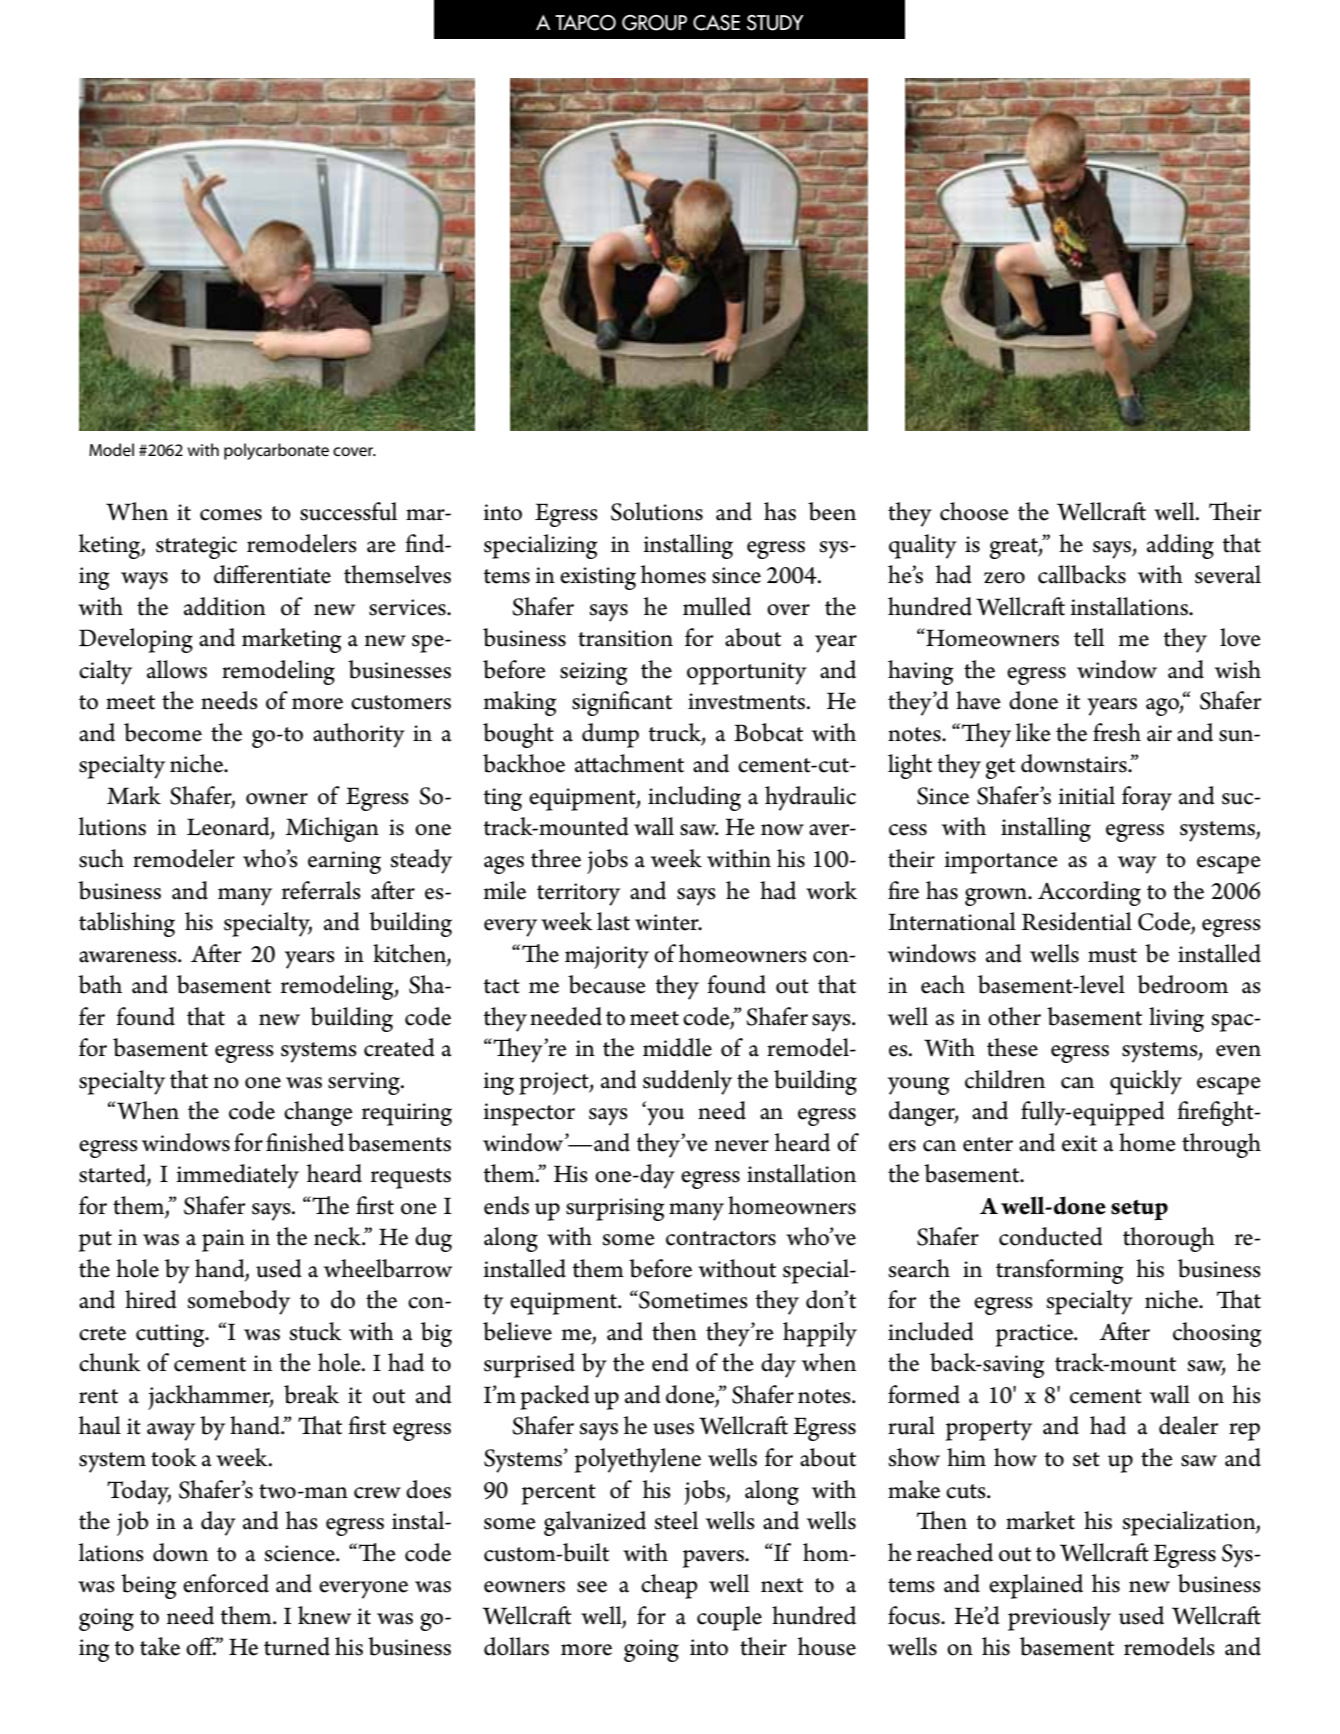  Describe the element at coordinates (694, 798) in the screenshot. I see `including` at that location.
